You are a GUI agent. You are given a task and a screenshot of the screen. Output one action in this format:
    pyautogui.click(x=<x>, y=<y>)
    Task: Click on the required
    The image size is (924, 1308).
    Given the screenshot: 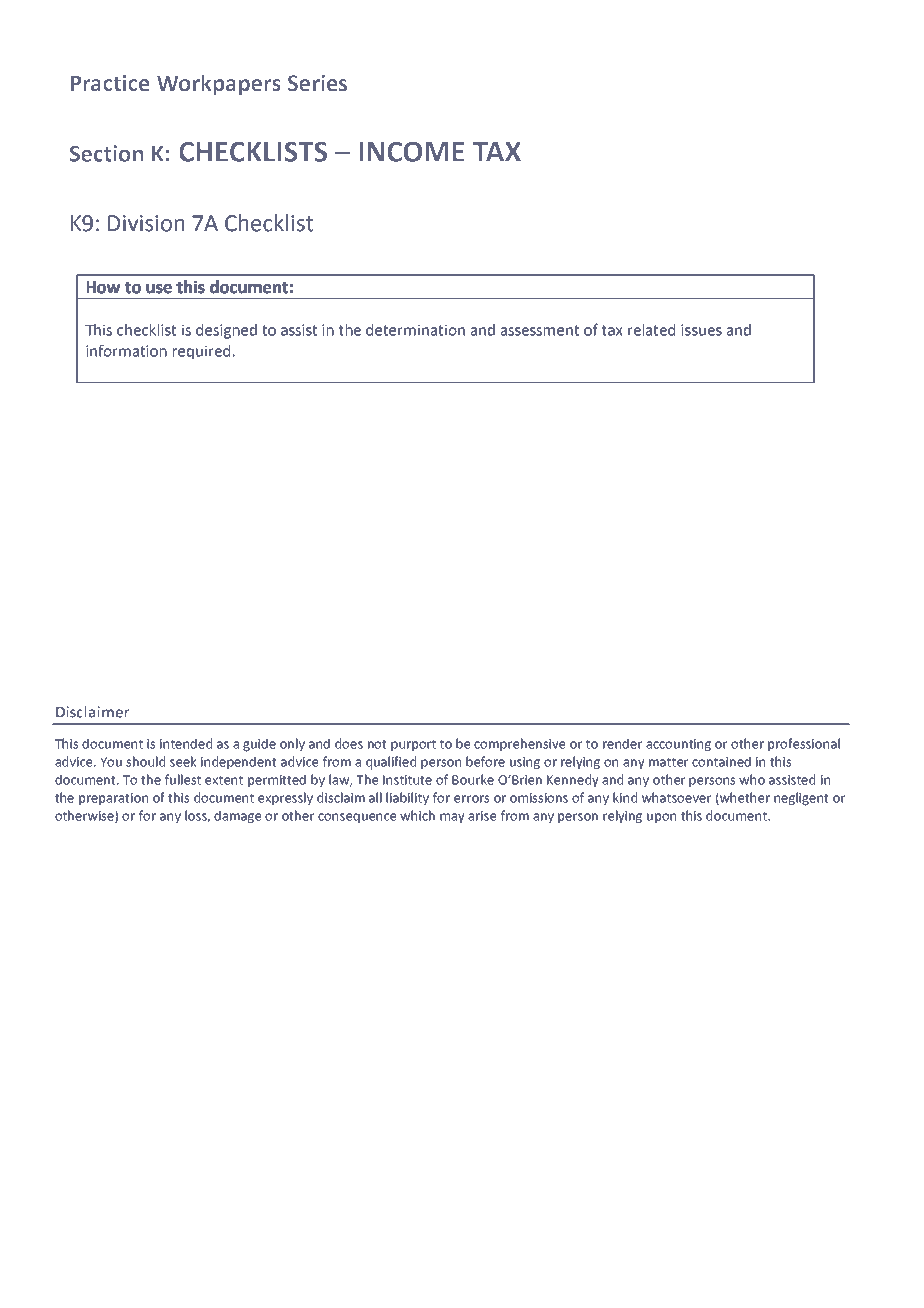 What is the action you would take?
    pyautogui.click(x=201, y=352)
